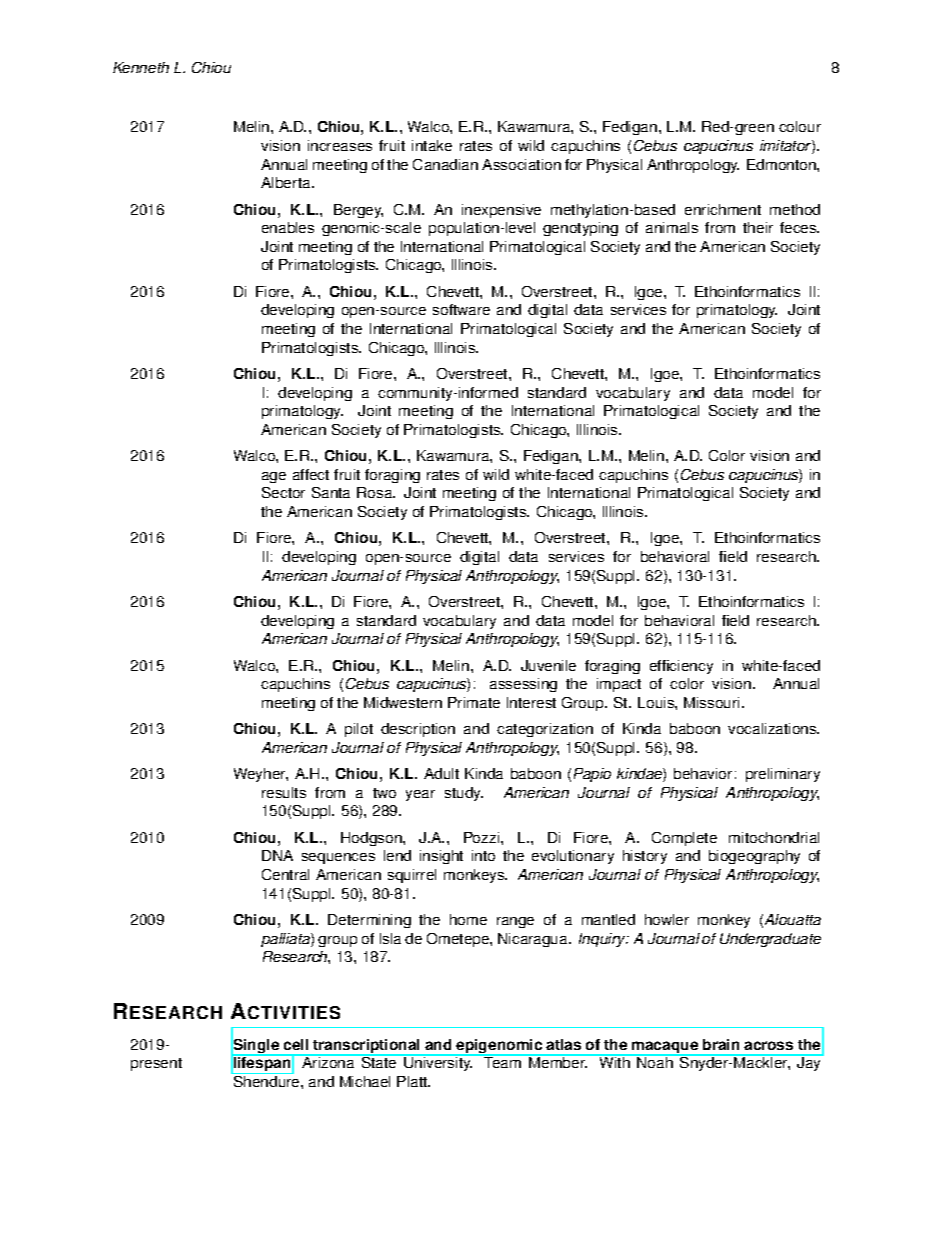 The height and width of the page is (1233, 952). I want to click on Kenneth, so click(141, 67).
